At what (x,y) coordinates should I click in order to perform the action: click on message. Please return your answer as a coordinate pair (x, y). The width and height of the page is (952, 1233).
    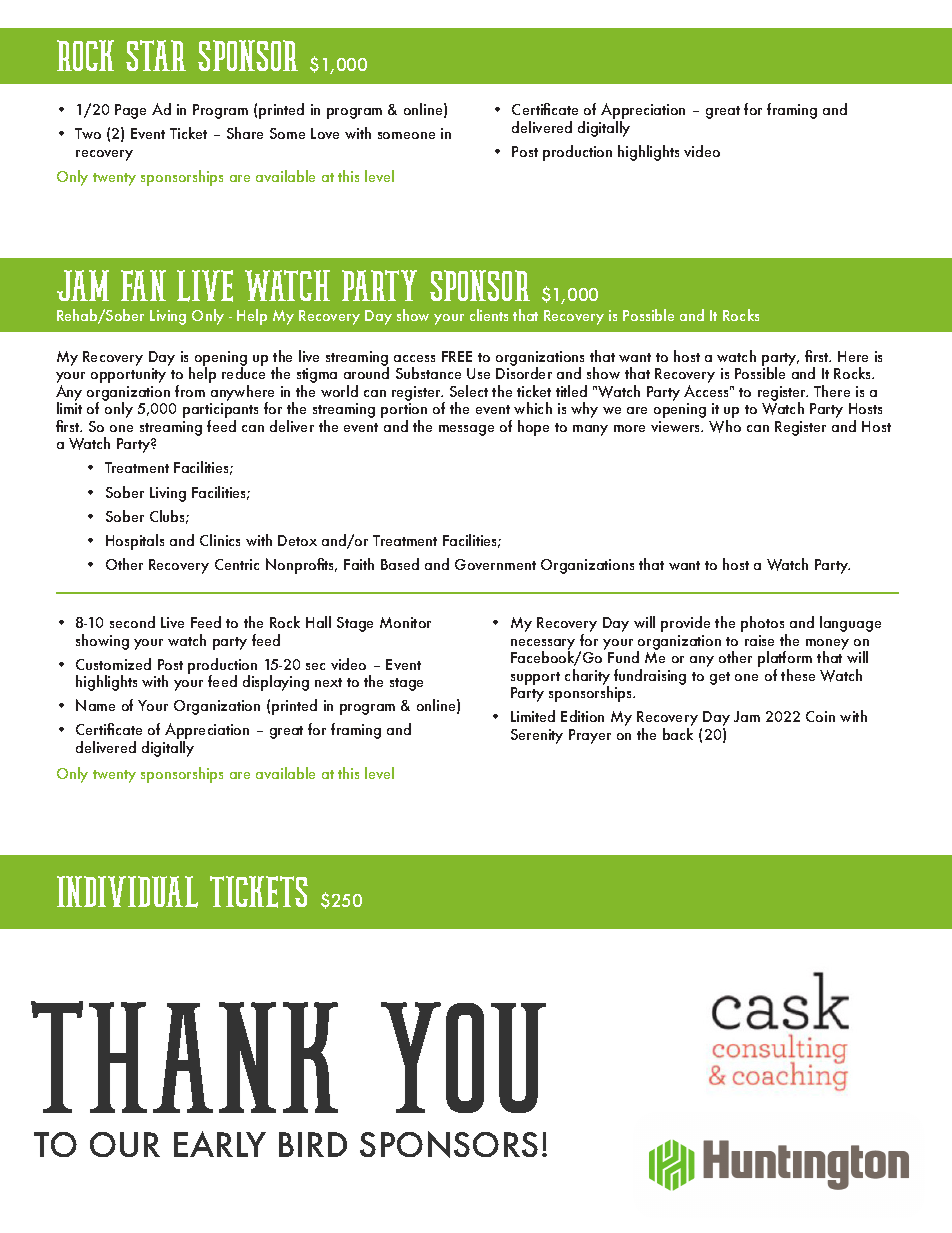
    Looking at the image, I should click on (466, 430).
